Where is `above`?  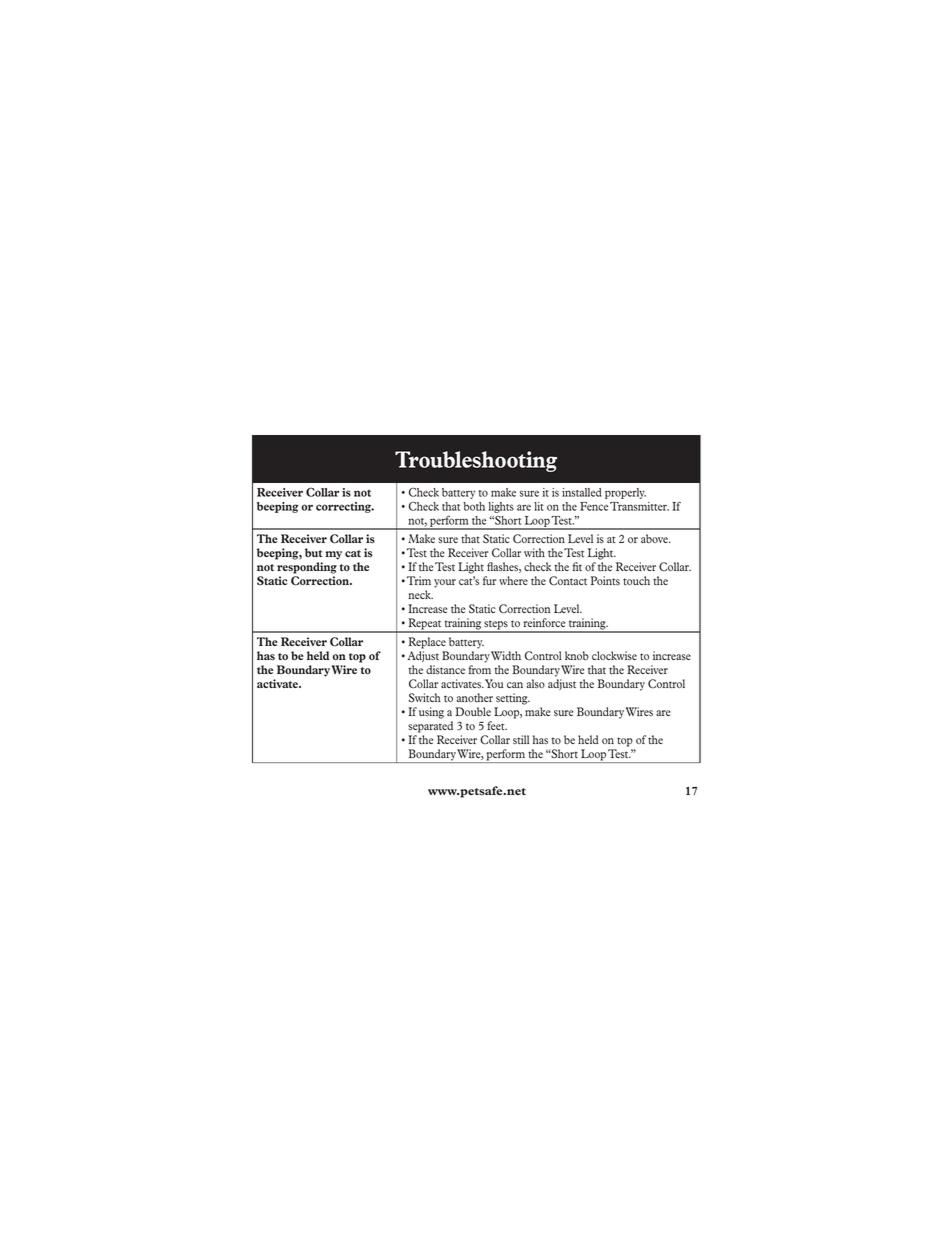 above is located at coordinates (655, 538).
